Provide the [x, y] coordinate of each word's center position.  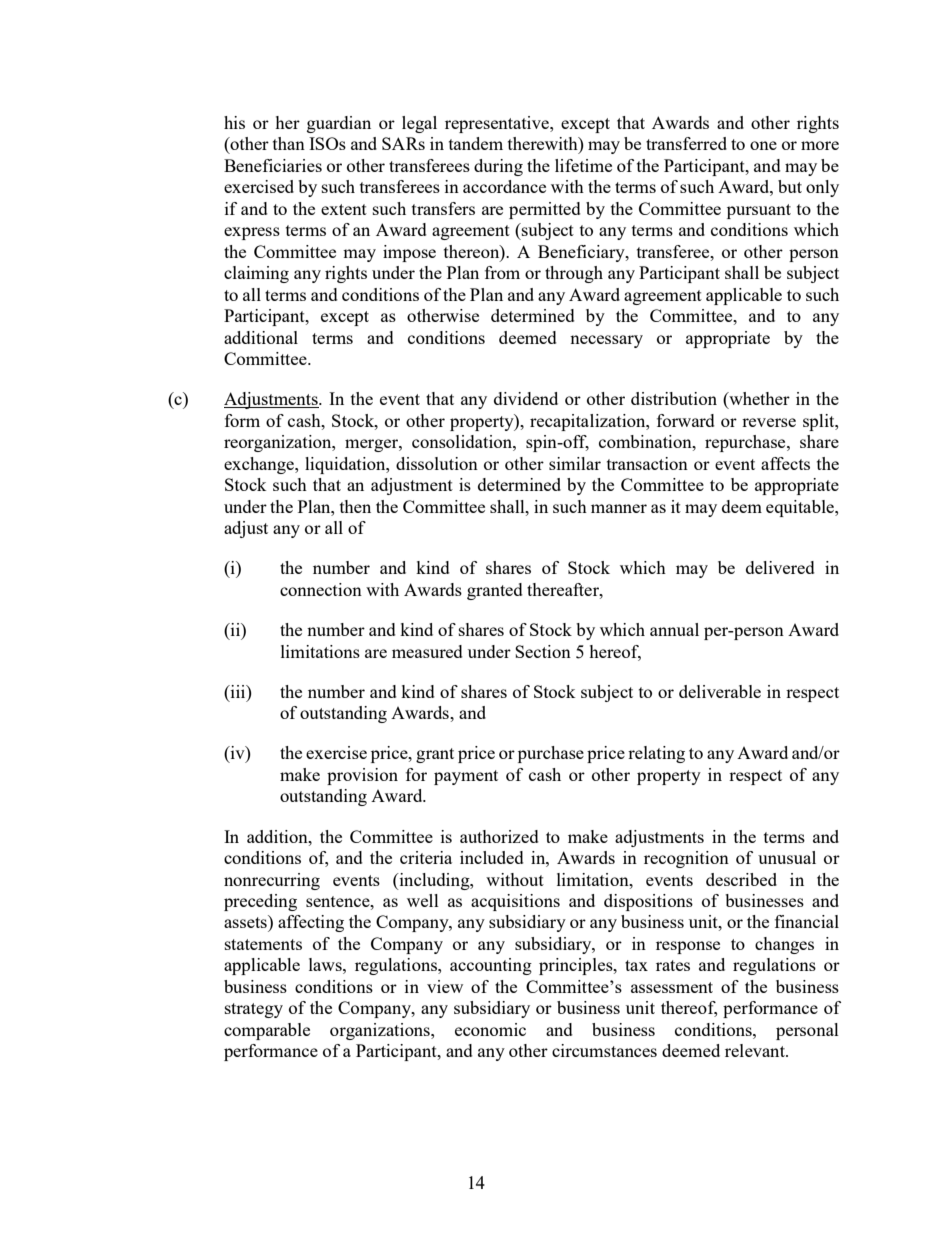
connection [321, 589]
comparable [267, 1031]
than [289, 143]
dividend [526, 398]
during [498, 167]
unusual [787, 857]
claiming [256, 274]
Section [543, 651]
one [763, 145]
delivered [780, 567]
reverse [769, 422]
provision [362, 776]
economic [490, 1029]
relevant [756, 1050]
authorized [499, 836]
